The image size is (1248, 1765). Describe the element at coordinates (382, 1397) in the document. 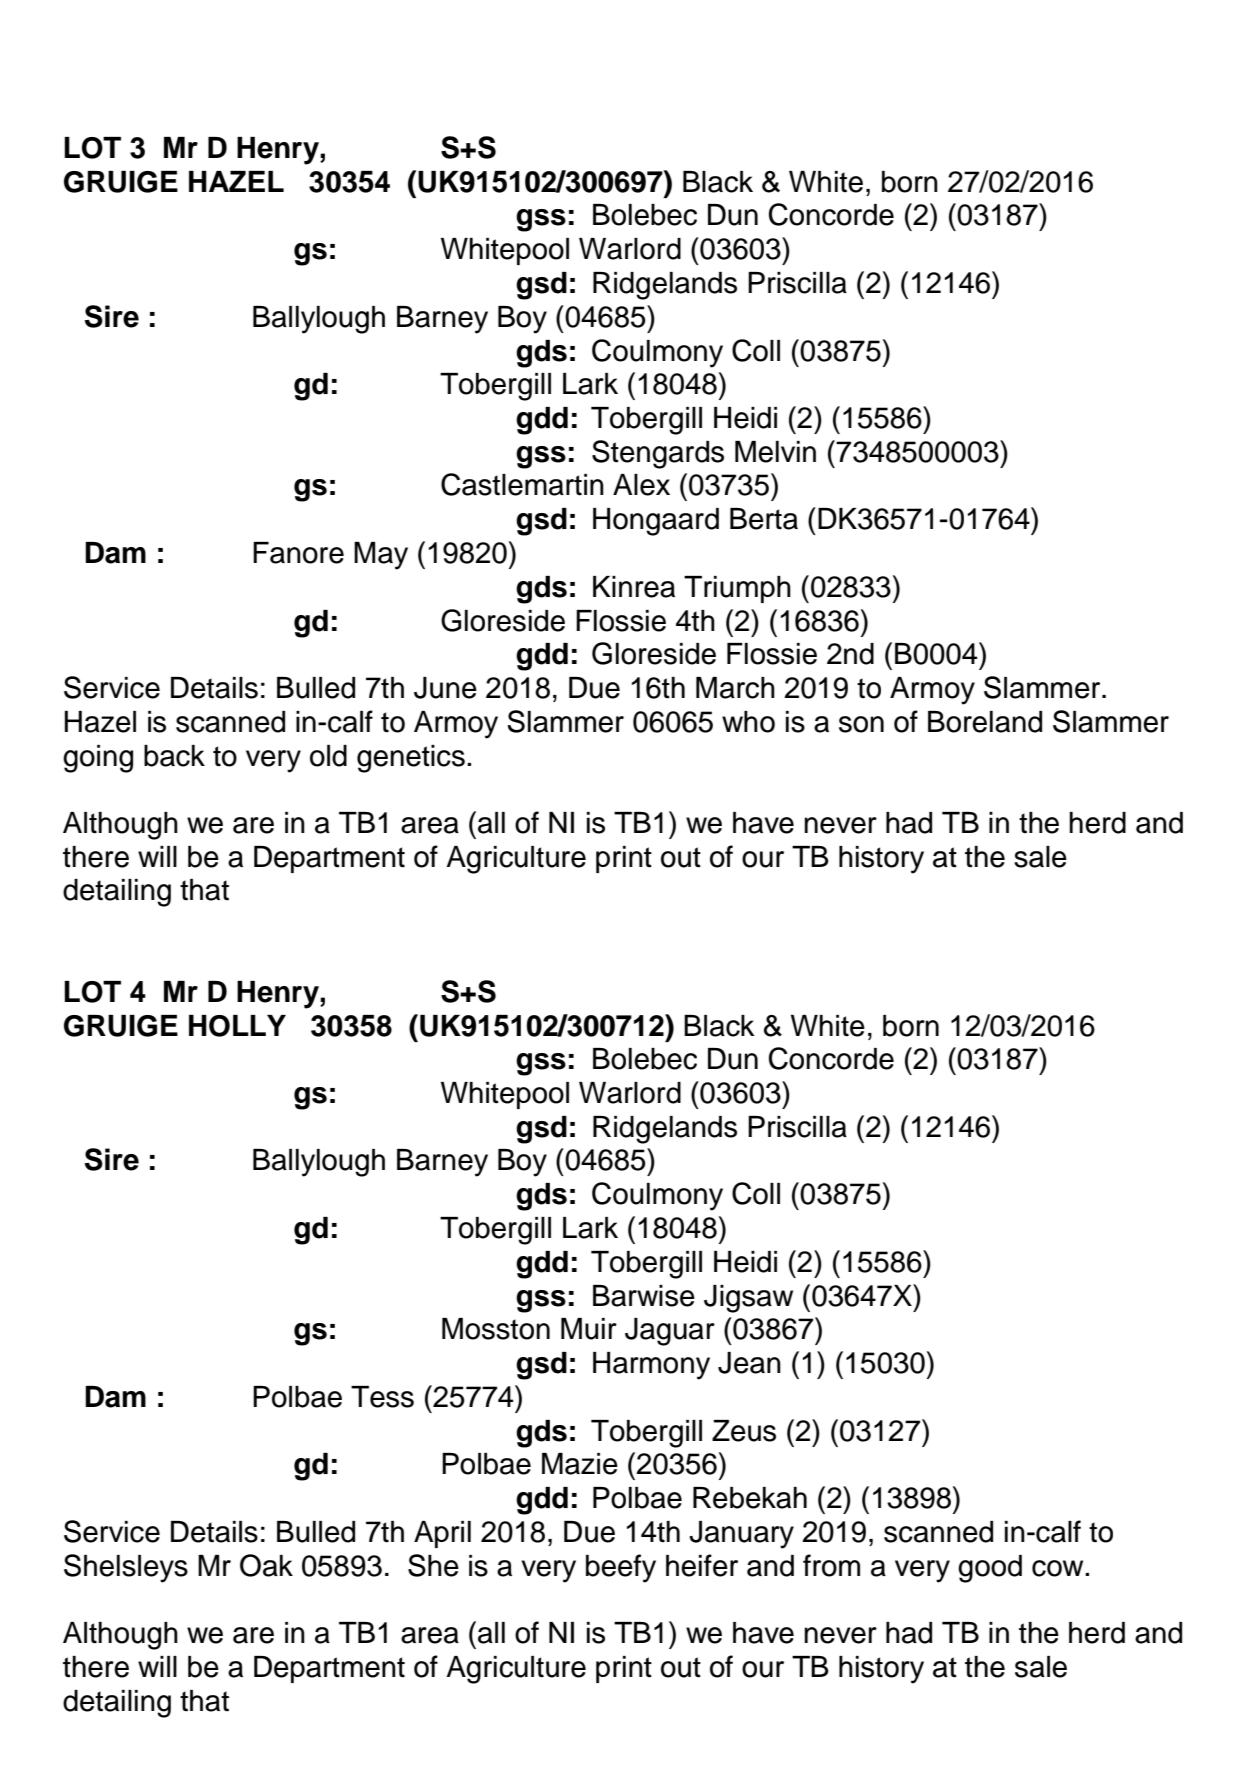

I see `Tess` at that location.
